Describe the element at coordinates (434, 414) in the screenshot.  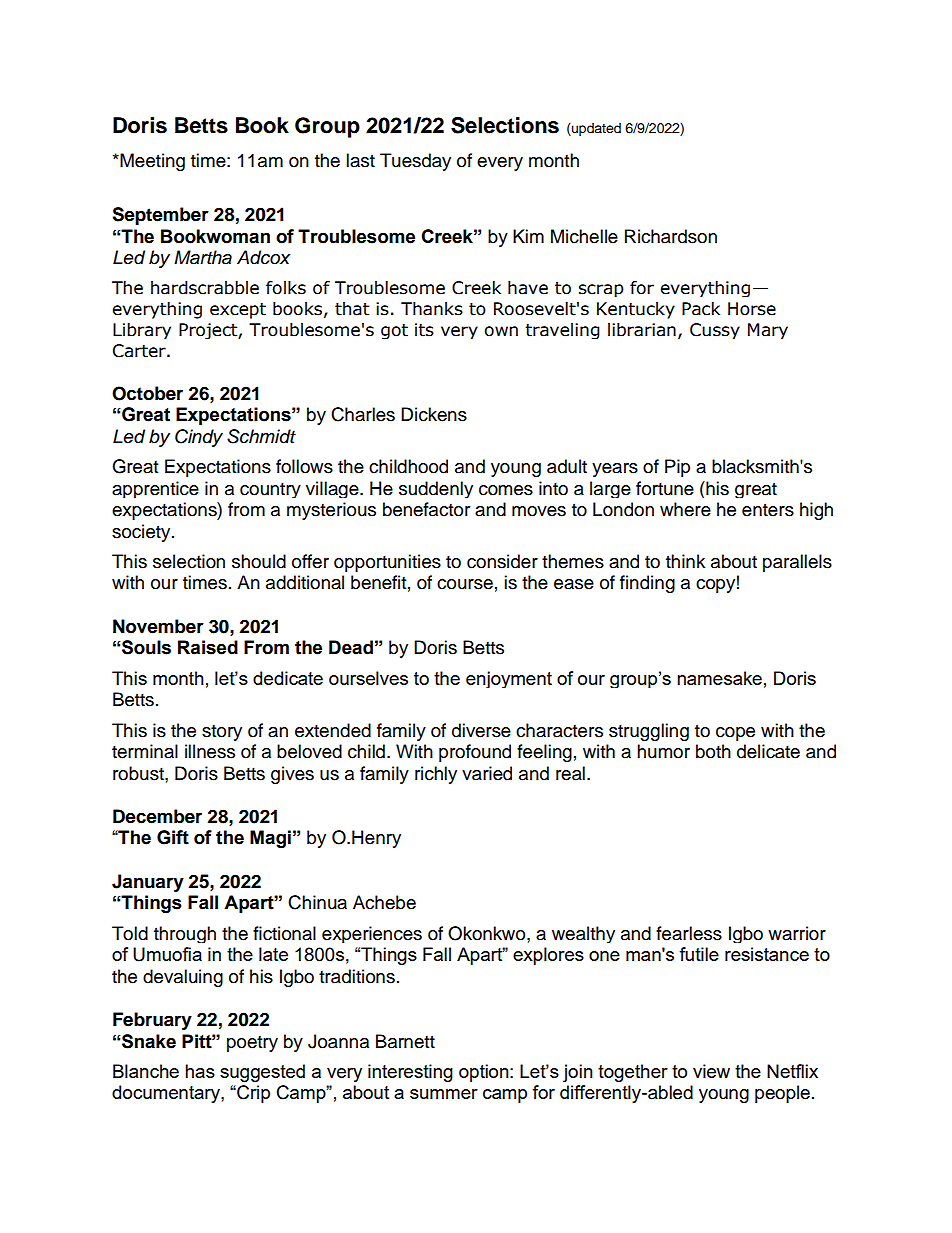
I see `Dickens` at that location.
